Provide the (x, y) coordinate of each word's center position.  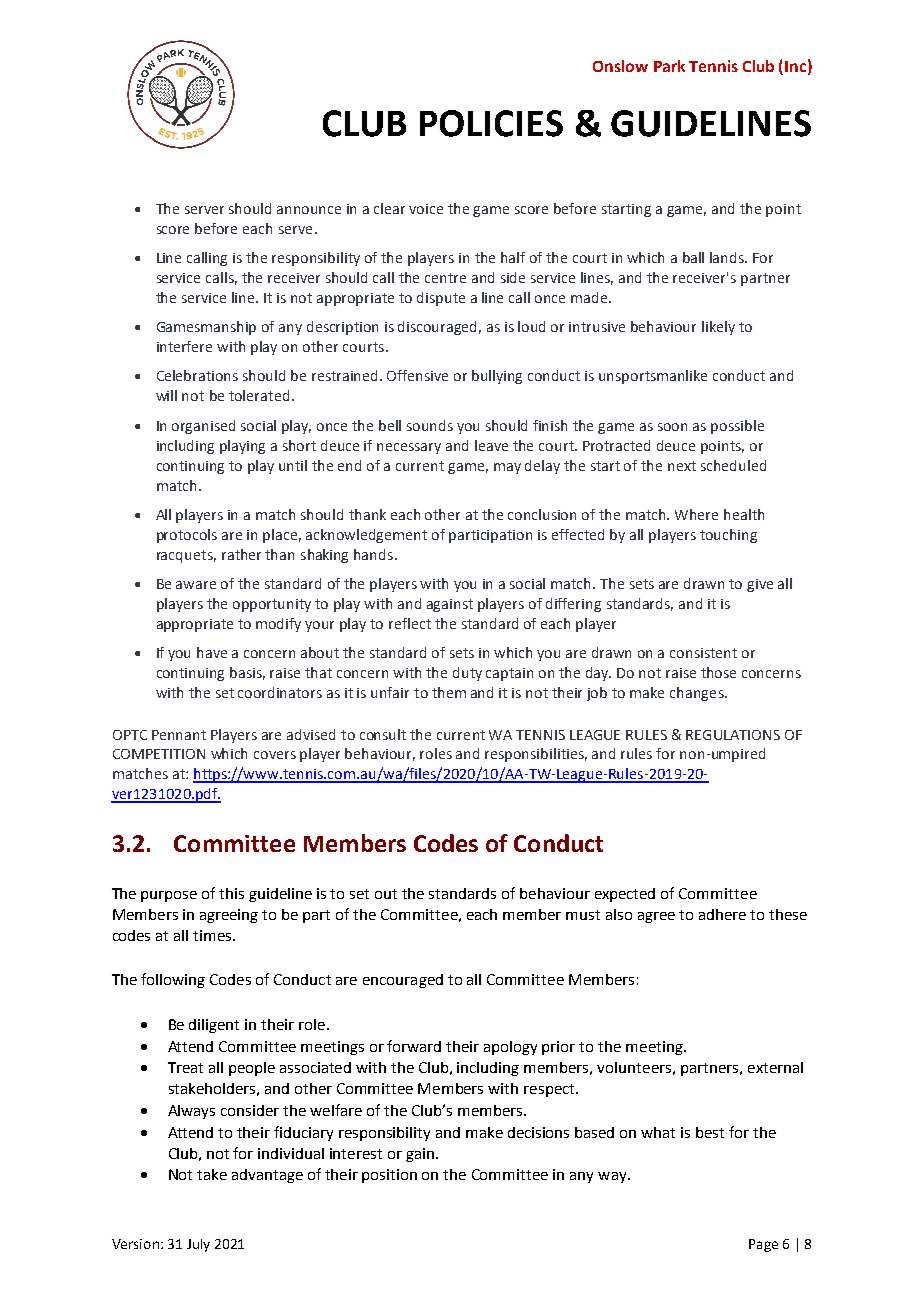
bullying (497, 377)
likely (718, 328)
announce (309, 210)
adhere (722, 914)
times (213, 935)
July (198, 1245)
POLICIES (491, 123)
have (212, 652)
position (389, 1176)
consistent (703, 653)
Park (669, 66)
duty (467, 674)
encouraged (403, 981)
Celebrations (197, 375)
